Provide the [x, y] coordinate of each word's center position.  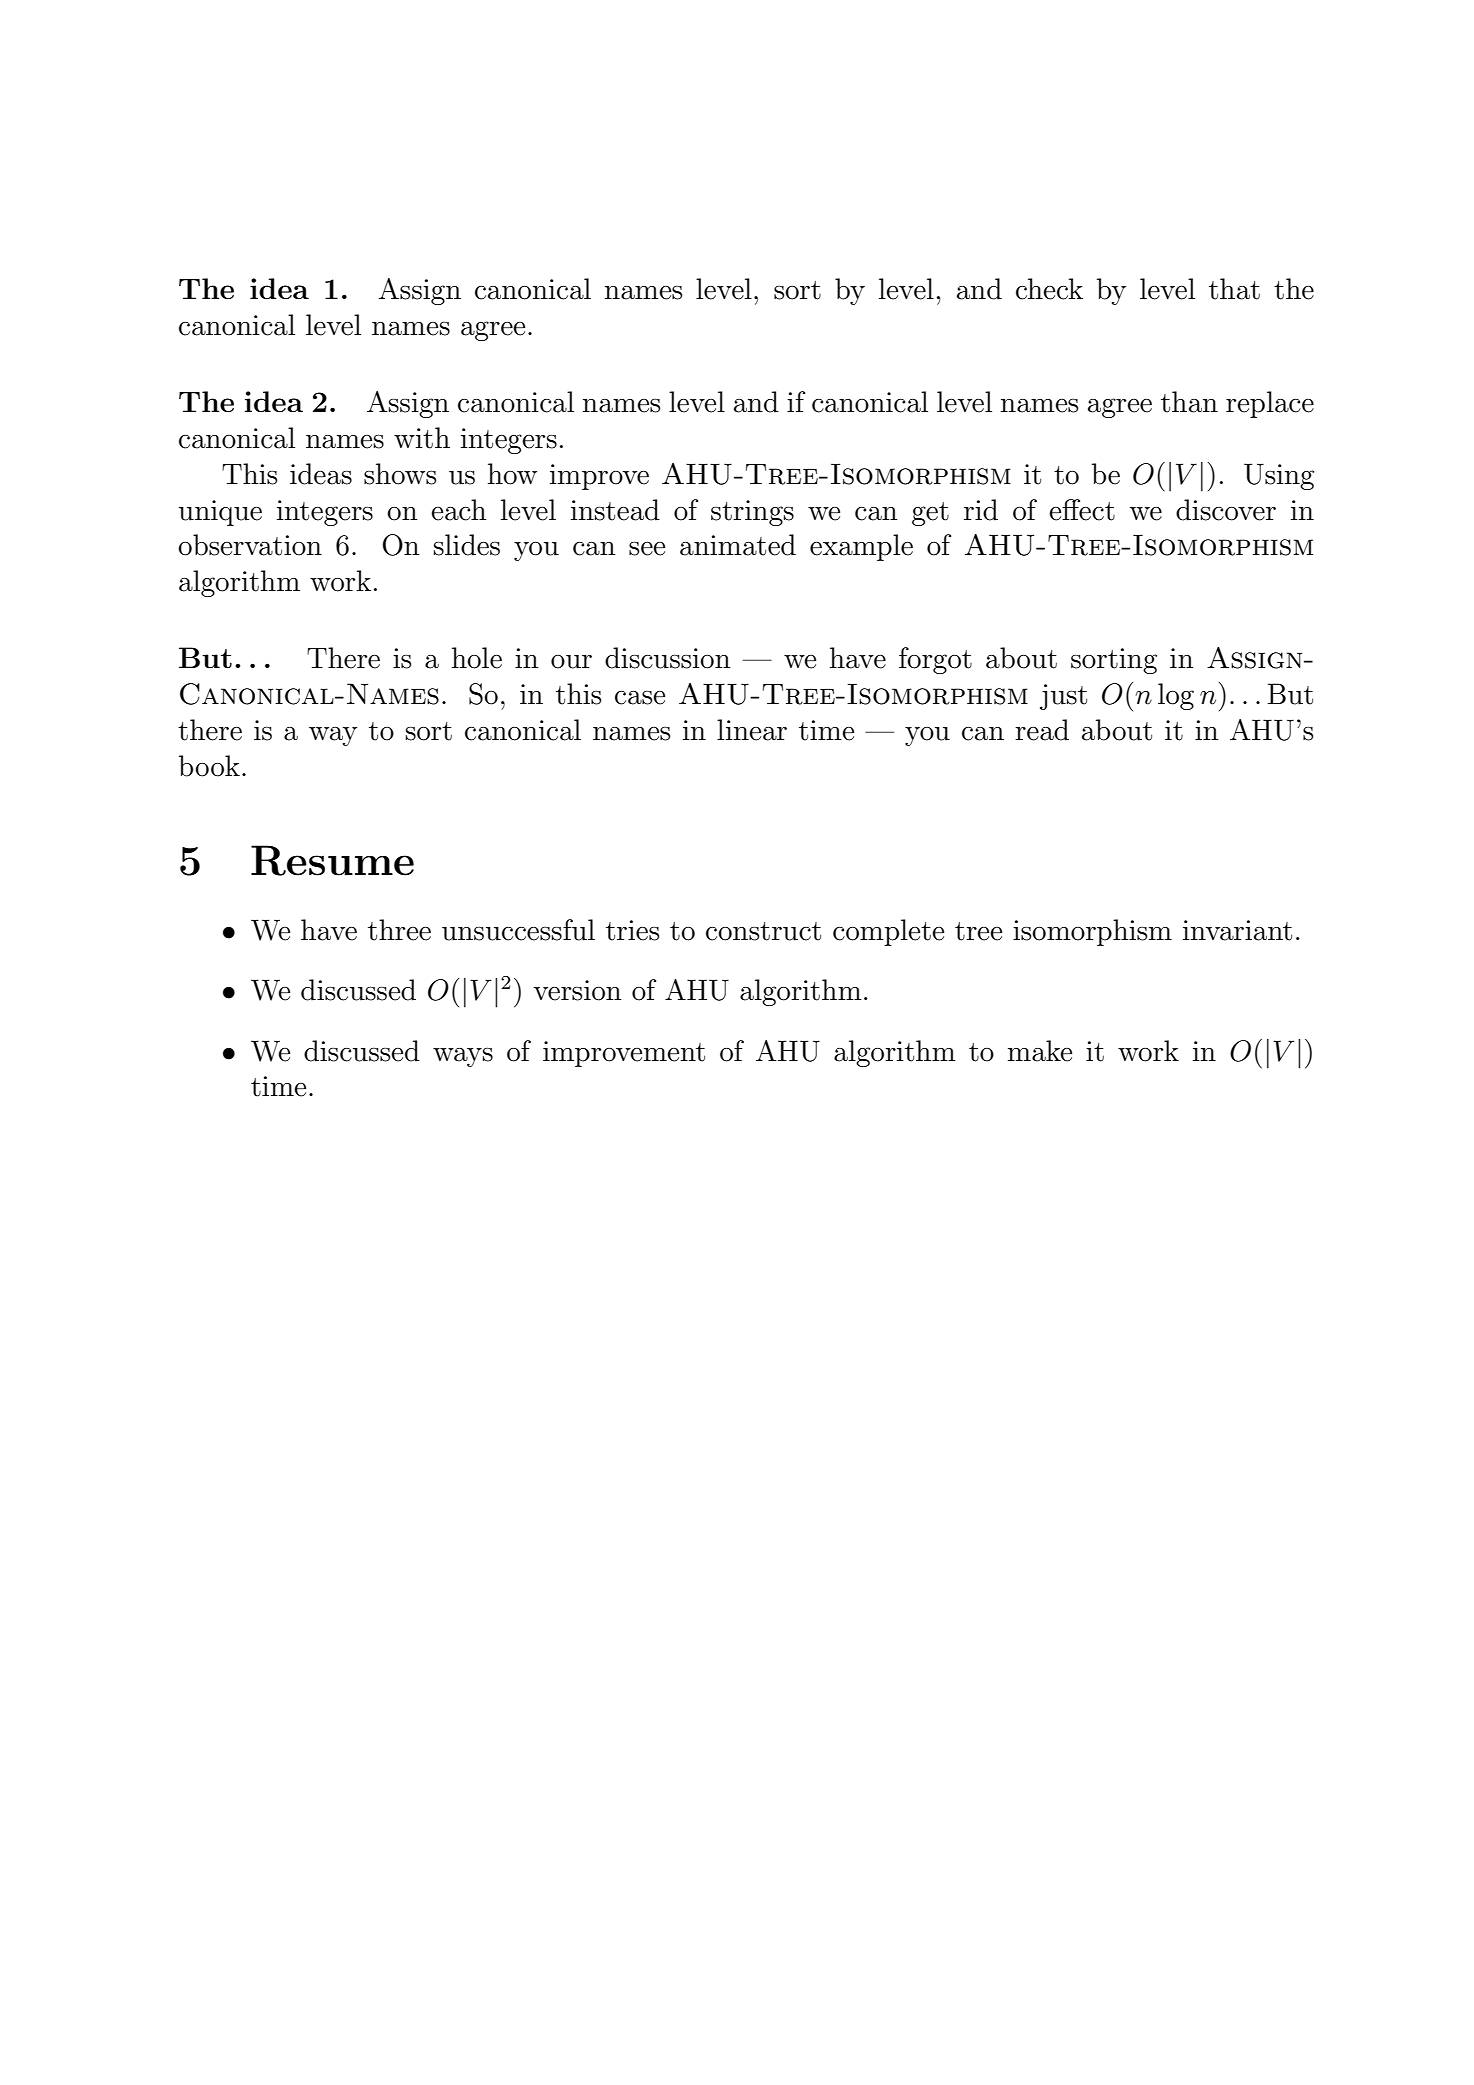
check [1049, 289]
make [1040, 1051]
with [422, 438]
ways [463, 1057]
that [1234, 289]
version [577, 990]
